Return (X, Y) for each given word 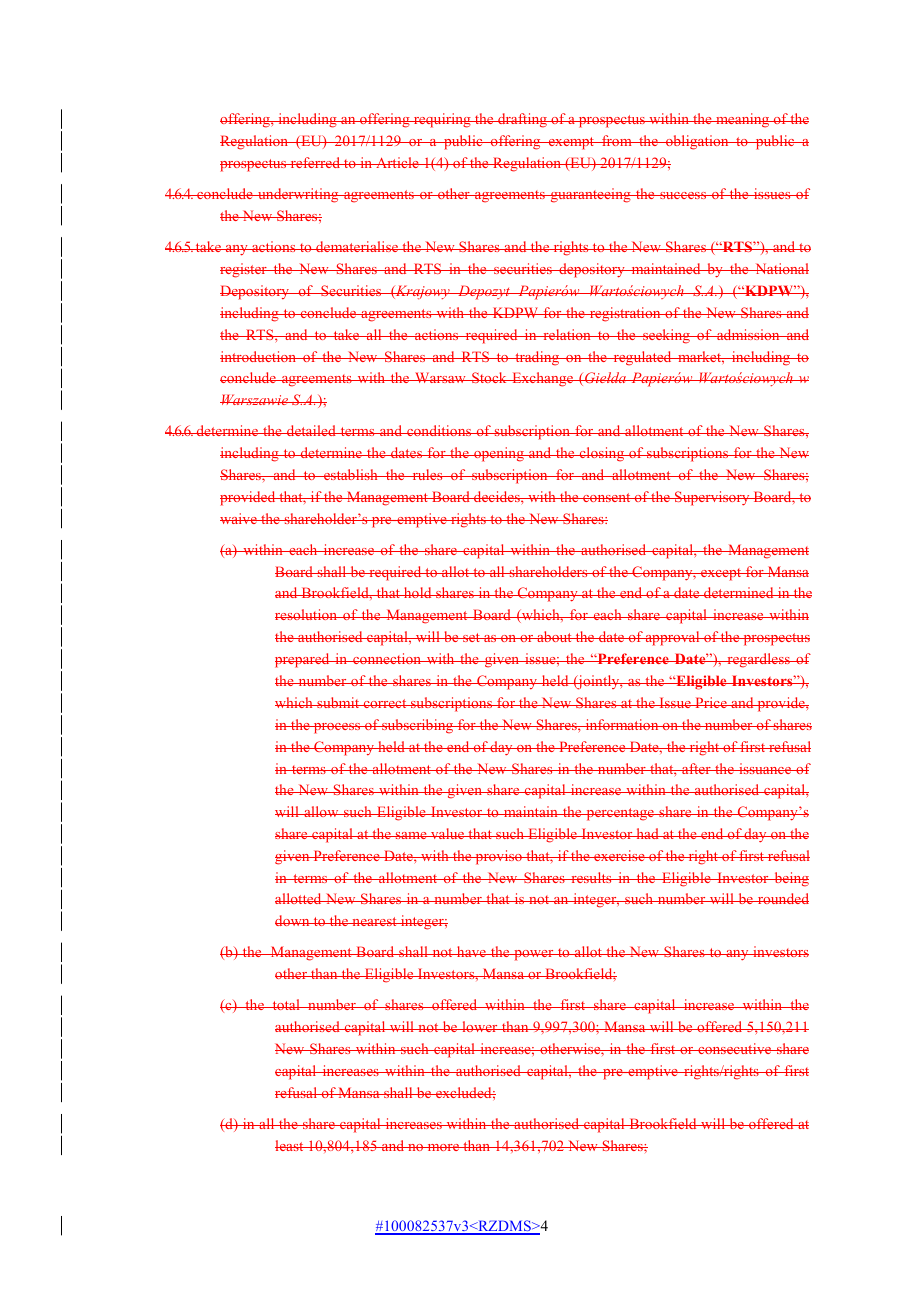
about (554, 636)
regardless (758, 660)
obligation (697, 142)
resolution (307, 614)
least (290, 1145)
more (443, 1147)
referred (315, 162)
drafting (522, 120)
